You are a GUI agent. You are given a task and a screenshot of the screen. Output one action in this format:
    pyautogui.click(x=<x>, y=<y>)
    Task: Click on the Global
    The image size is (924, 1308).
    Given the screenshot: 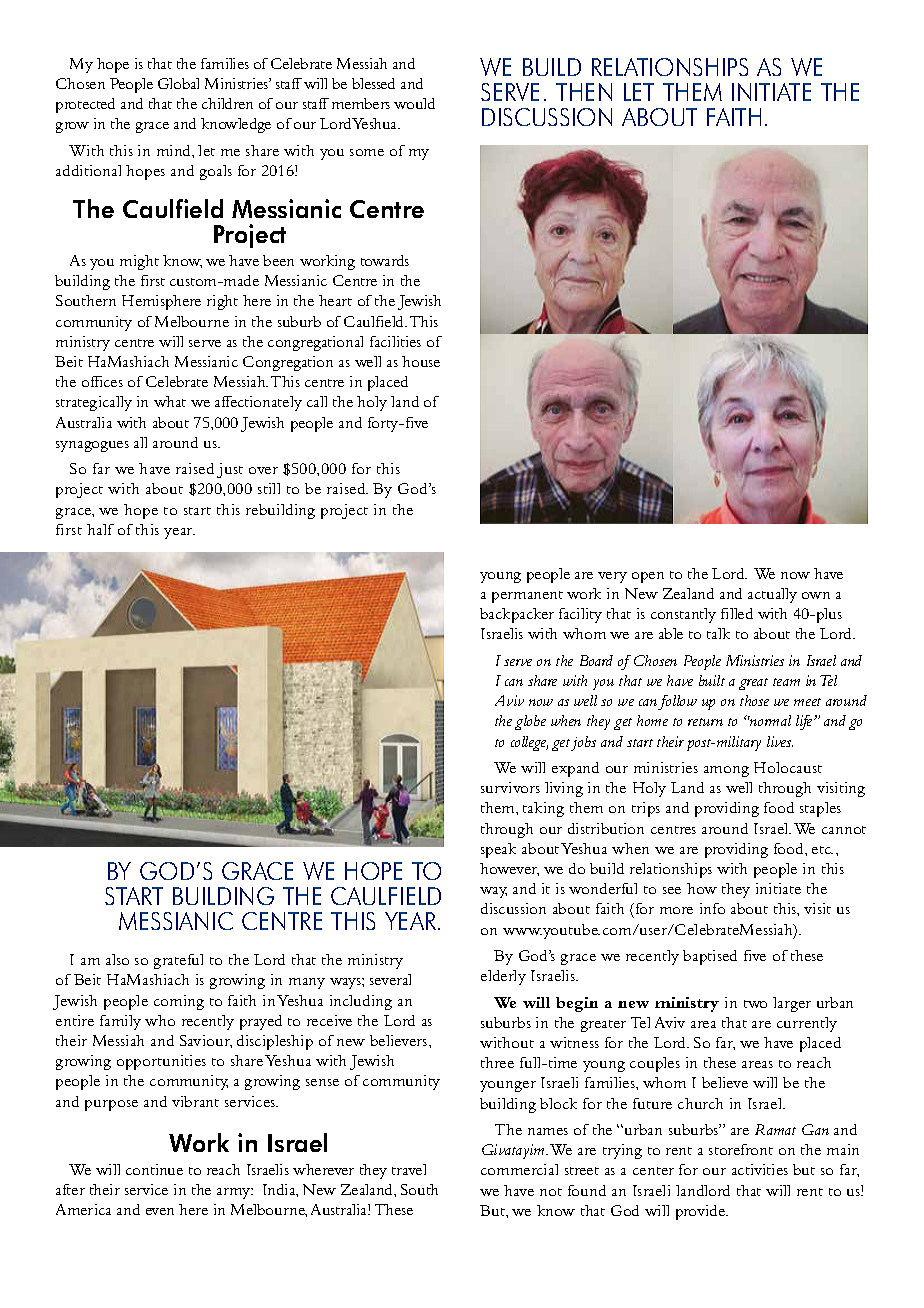 What is the action you would take?
    pyautogui.click(x=178, y=83)
